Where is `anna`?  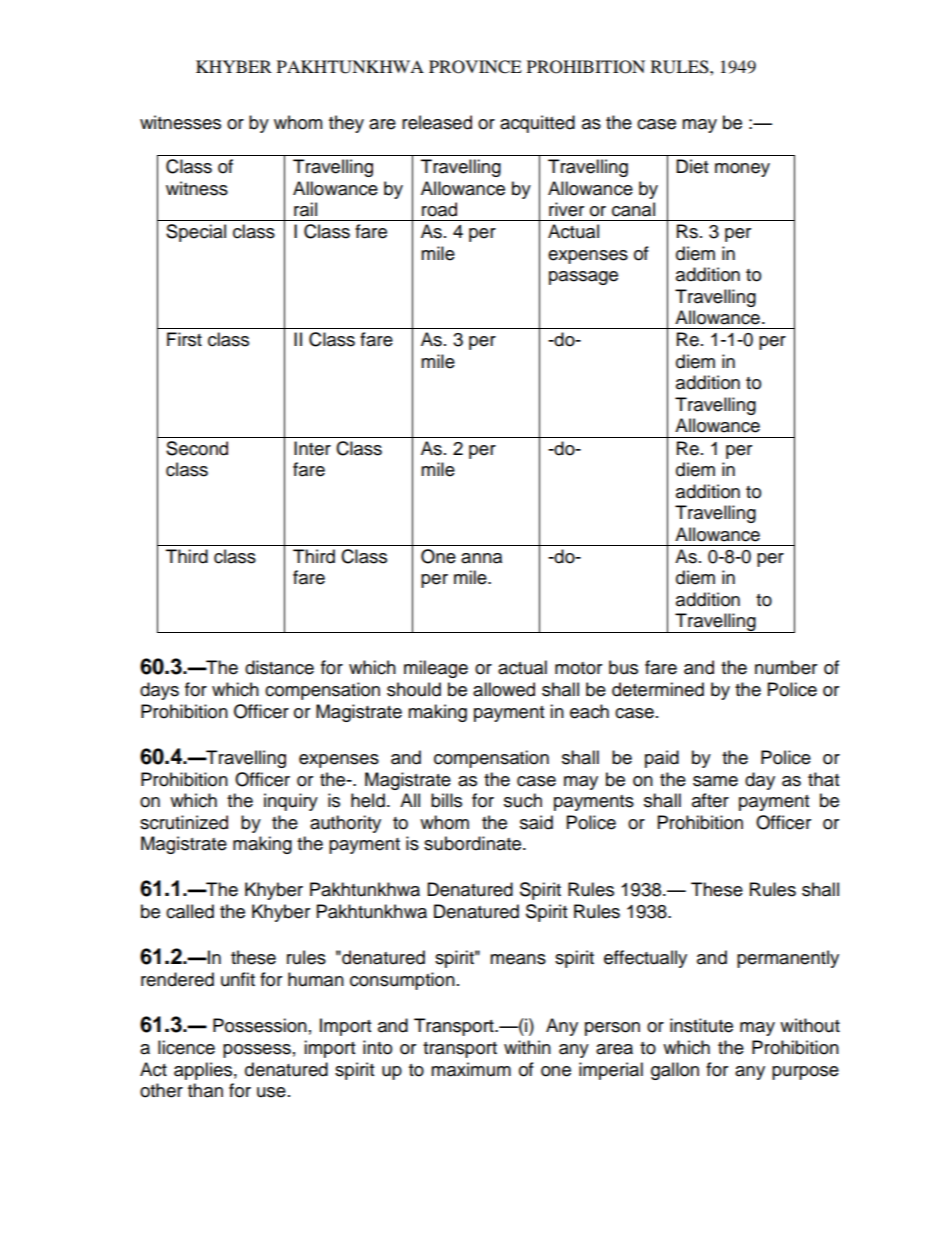
anna is located at coordinates (481, 558).
